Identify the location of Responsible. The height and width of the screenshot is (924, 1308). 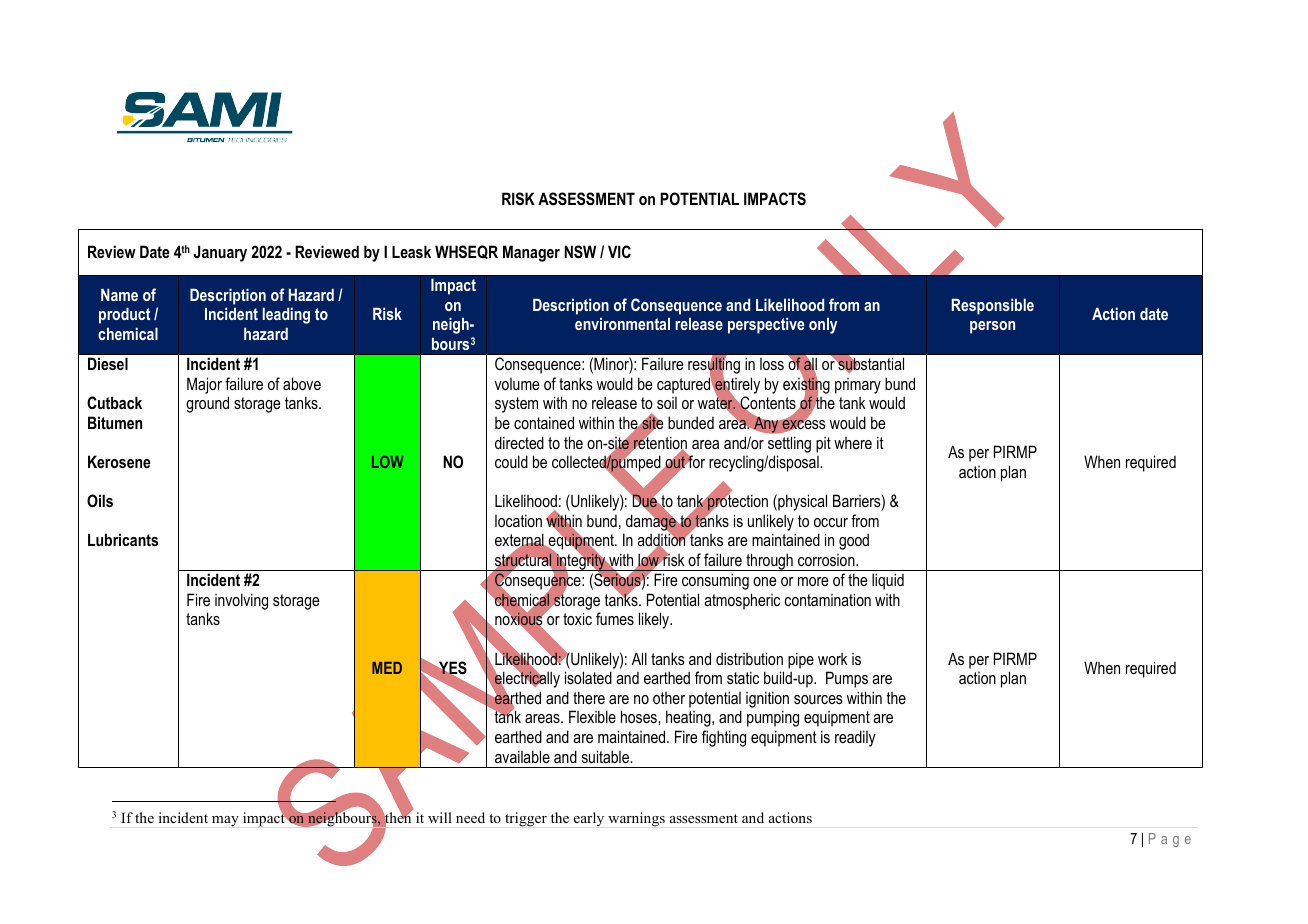
(993, 306).
